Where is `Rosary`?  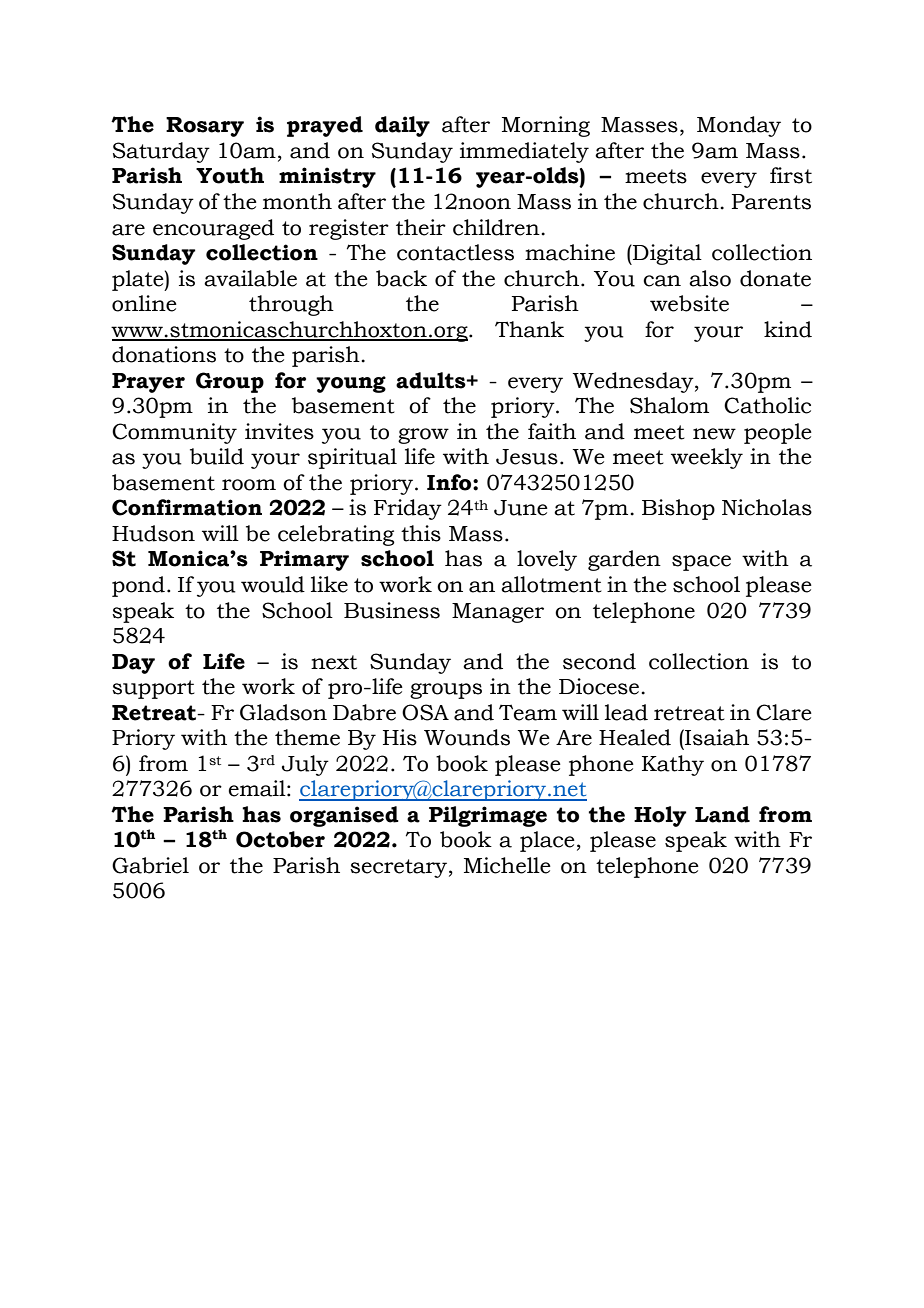
Rosary is located at coordinates (205, 127).
